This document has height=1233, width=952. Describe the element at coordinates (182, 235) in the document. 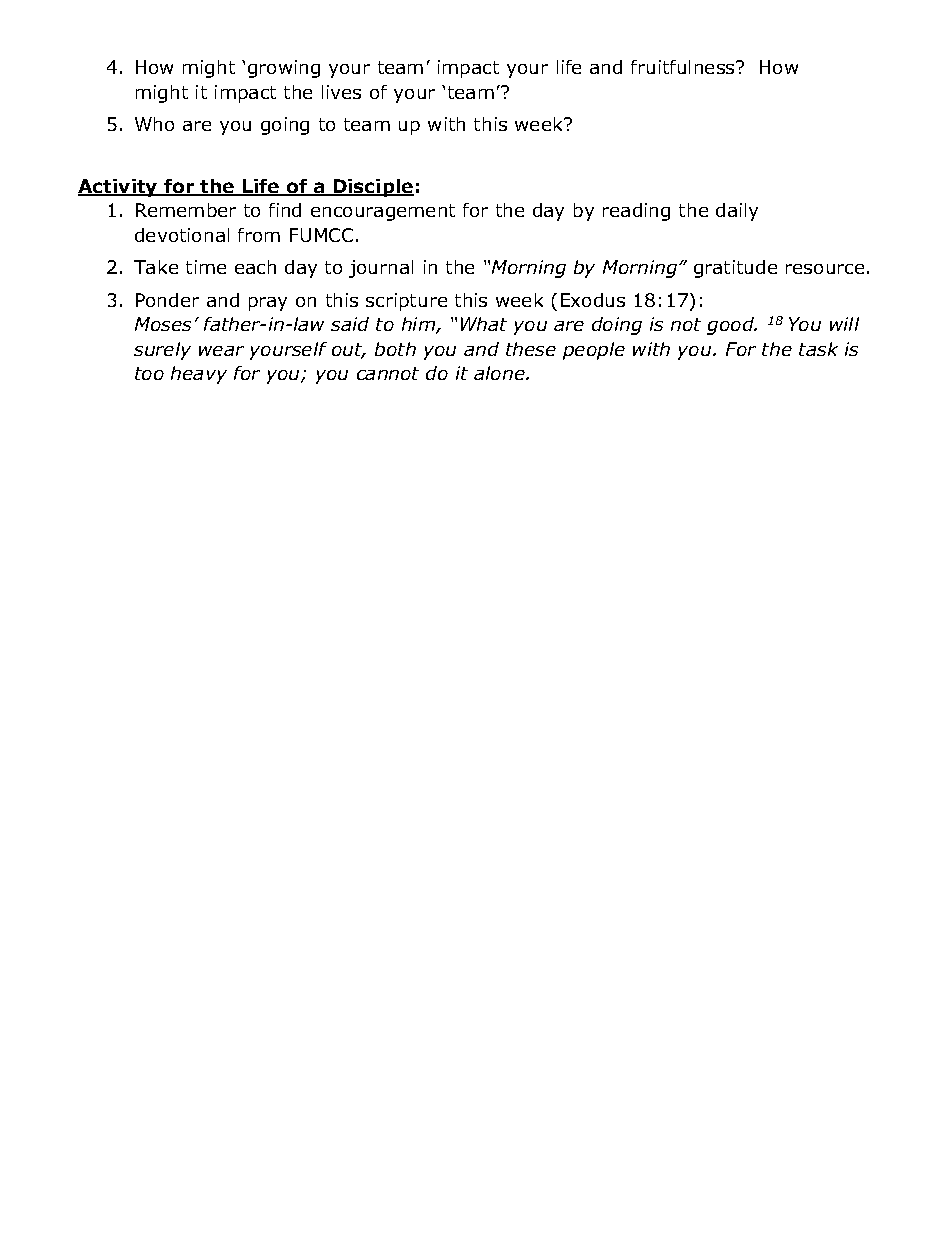

I see `devotional` at that location.
